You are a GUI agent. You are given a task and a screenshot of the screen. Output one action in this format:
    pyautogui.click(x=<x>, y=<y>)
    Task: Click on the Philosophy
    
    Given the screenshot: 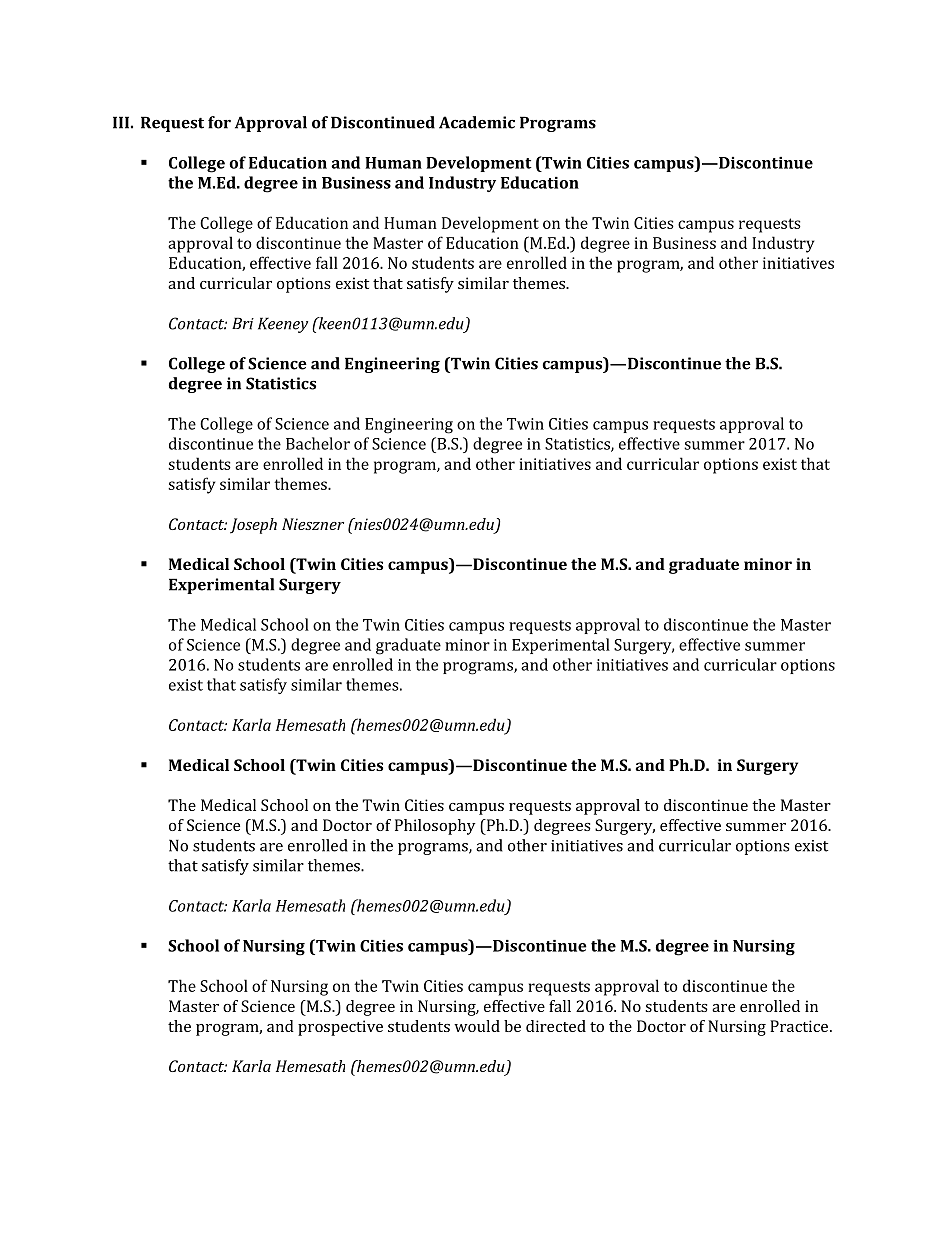 What is the action you would take?
    pyautogui.click(x=435, y=827)
